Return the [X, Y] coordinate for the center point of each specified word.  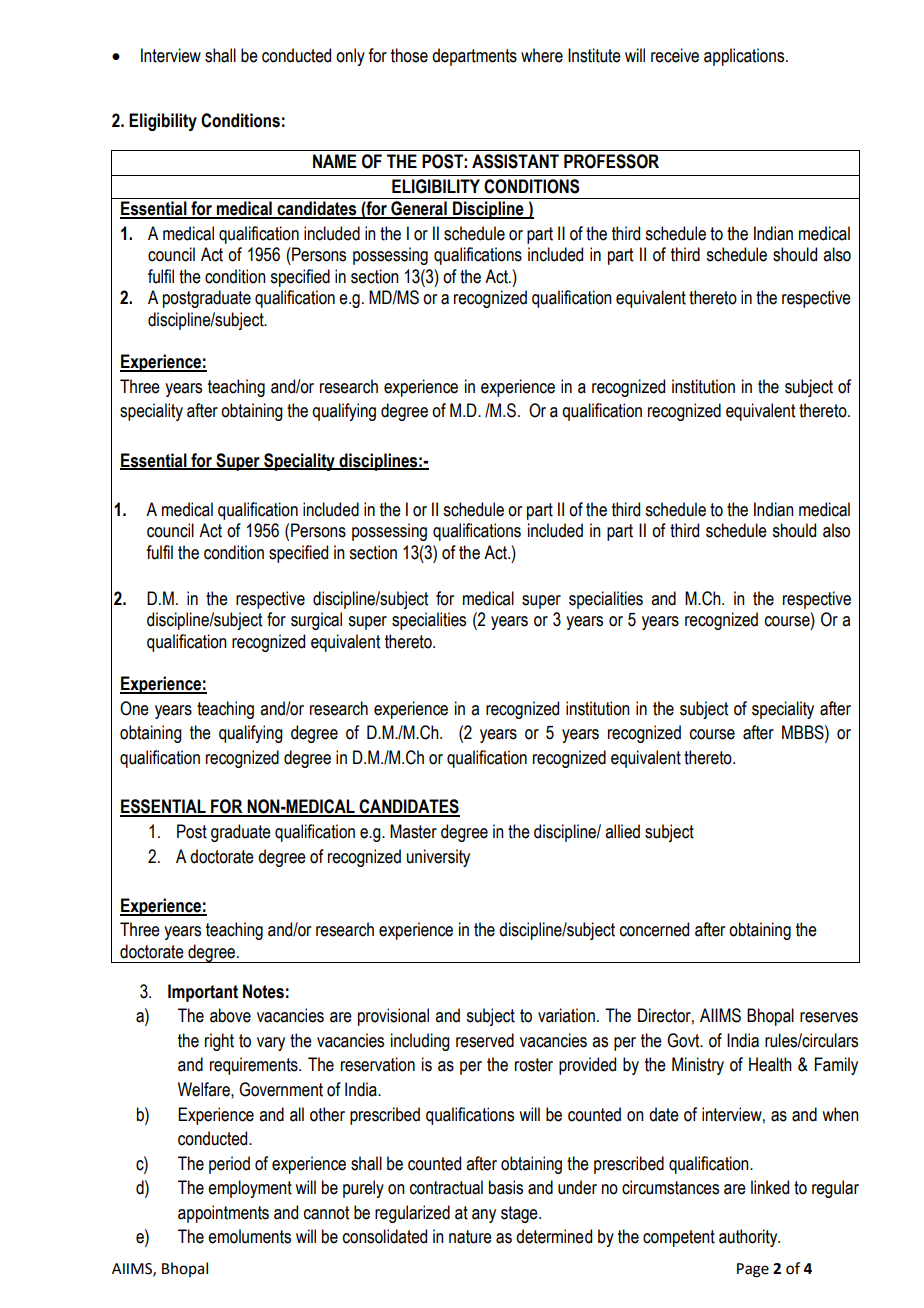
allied [622, 831]
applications [745, 57]
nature [470, 1237]
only [350, 57]
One [134, 708]
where [542, 55]
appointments [223, 1214]
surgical [316, 621]
